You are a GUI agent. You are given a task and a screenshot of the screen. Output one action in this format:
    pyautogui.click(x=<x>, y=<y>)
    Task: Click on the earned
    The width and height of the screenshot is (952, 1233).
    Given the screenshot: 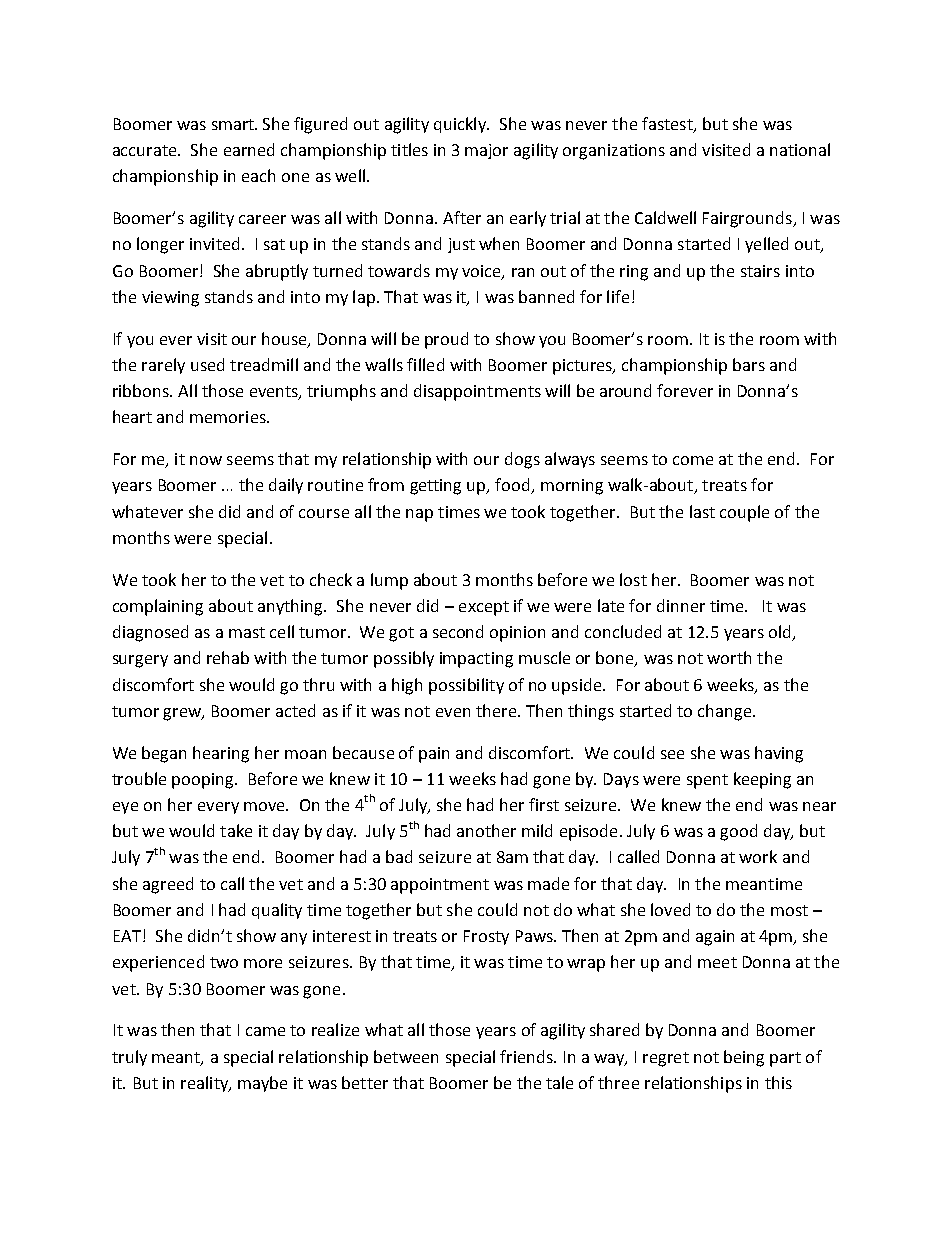 What is the action you would take?
    pyautogui.click(x=249, y=149)
